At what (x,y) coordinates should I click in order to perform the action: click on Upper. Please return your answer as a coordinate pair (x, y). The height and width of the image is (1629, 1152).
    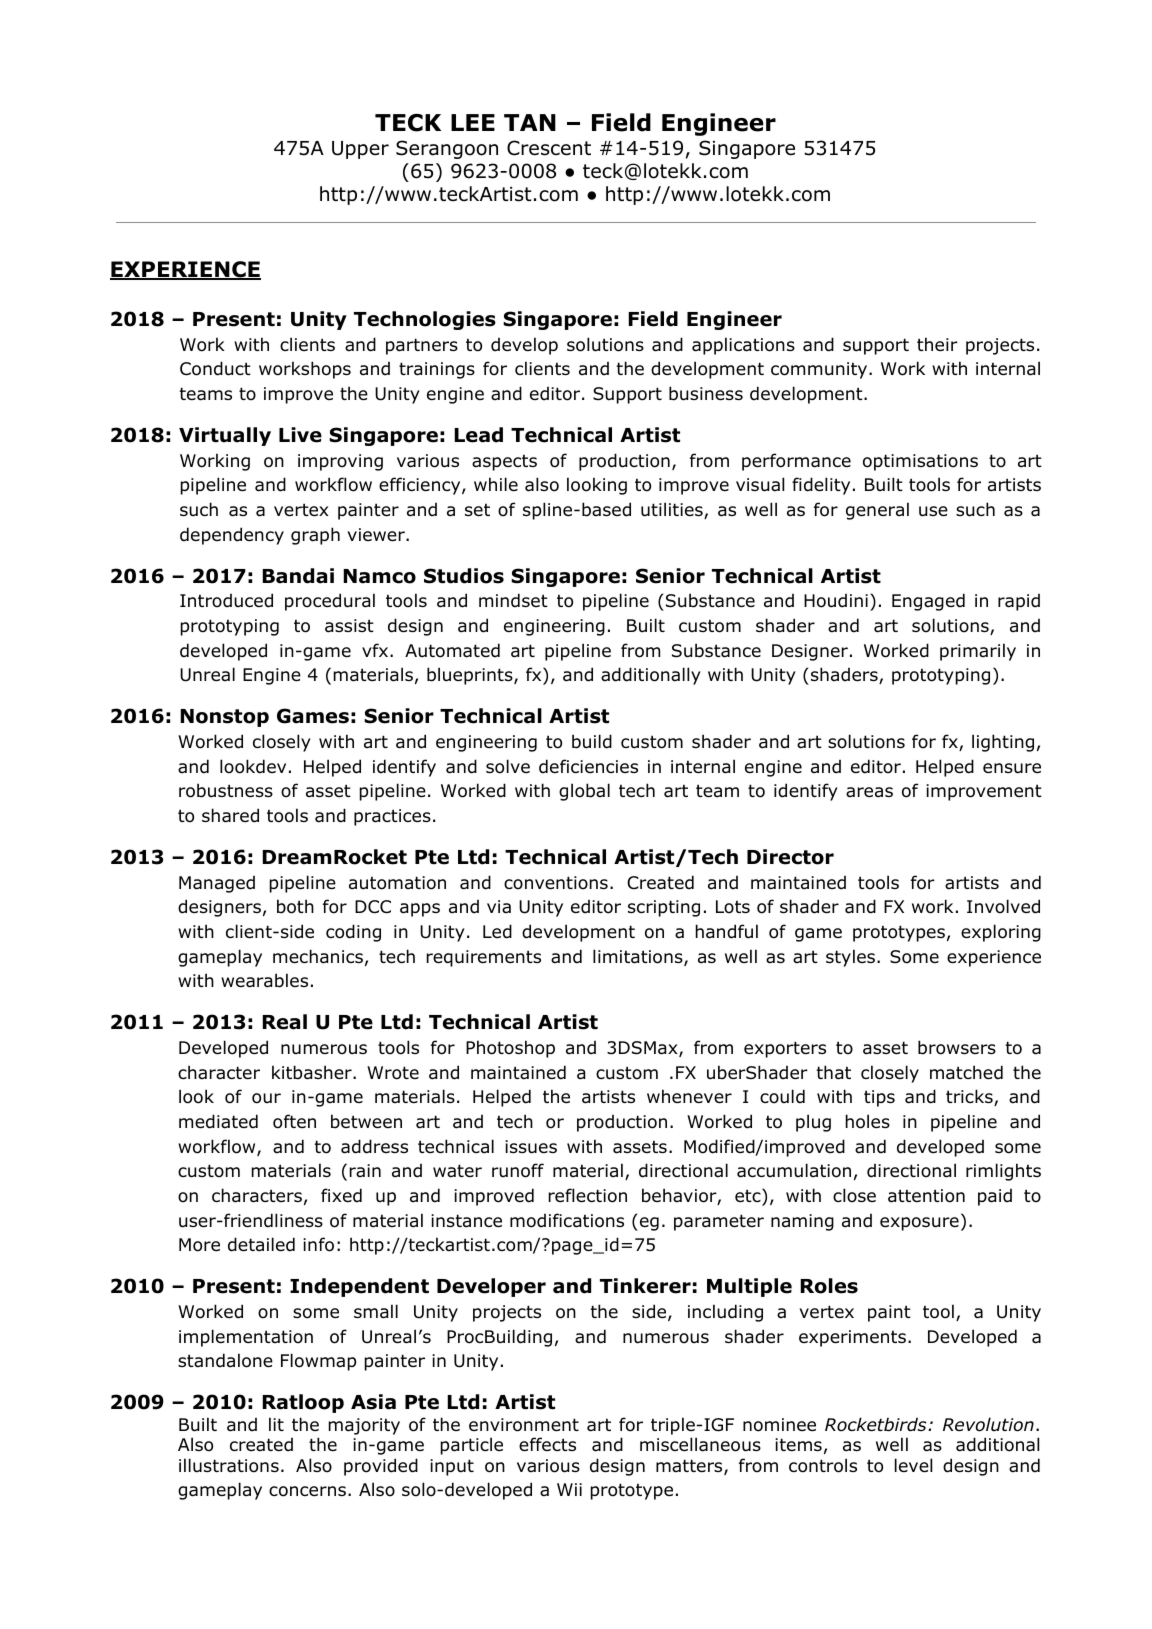
    Looking at the image, I should click on (360, 150).
